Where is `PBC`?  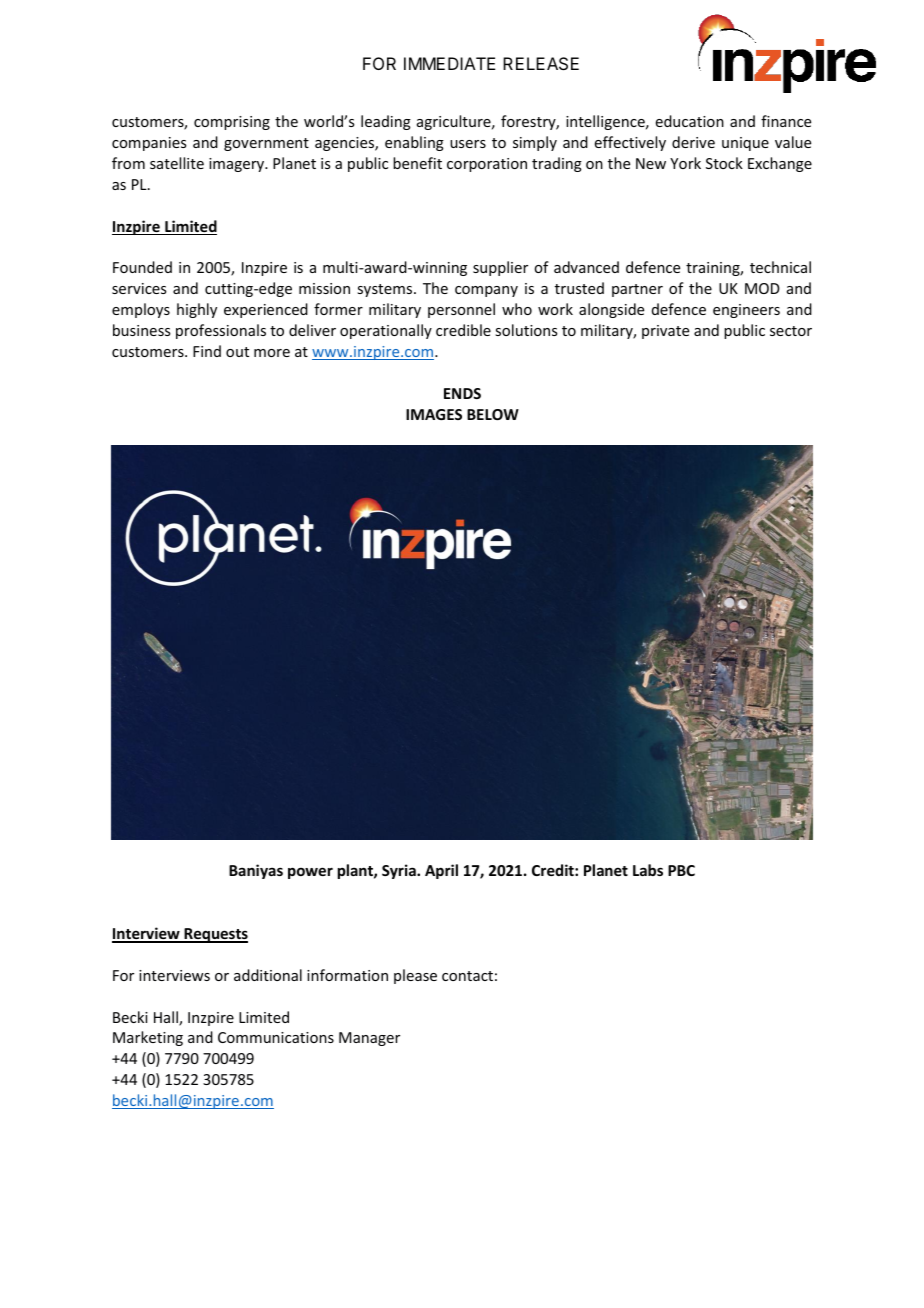
PBC is located at coordinates (681, 870).
